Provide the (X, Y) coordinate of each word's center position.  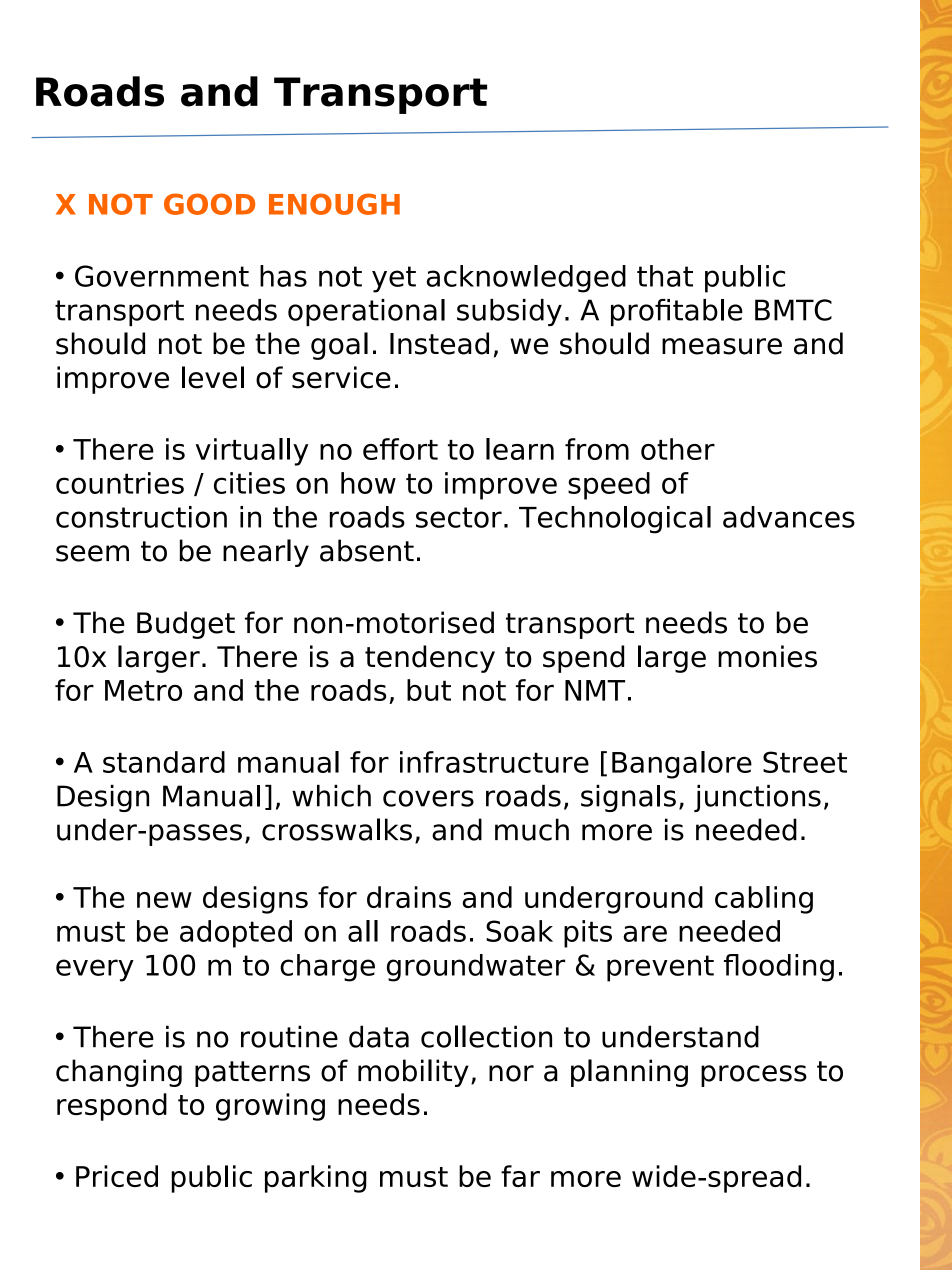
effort (400, 449)
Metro (143, 690)
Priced (117, 1176)
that (665, 276)
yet (394, 279)
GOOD (209, 204)
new (164, 900)
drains (409, 897)
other (678, 449)
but (429, 690)
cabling (764, 900)
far (520, 1176)
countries (120, 483)
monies (767, 656)
